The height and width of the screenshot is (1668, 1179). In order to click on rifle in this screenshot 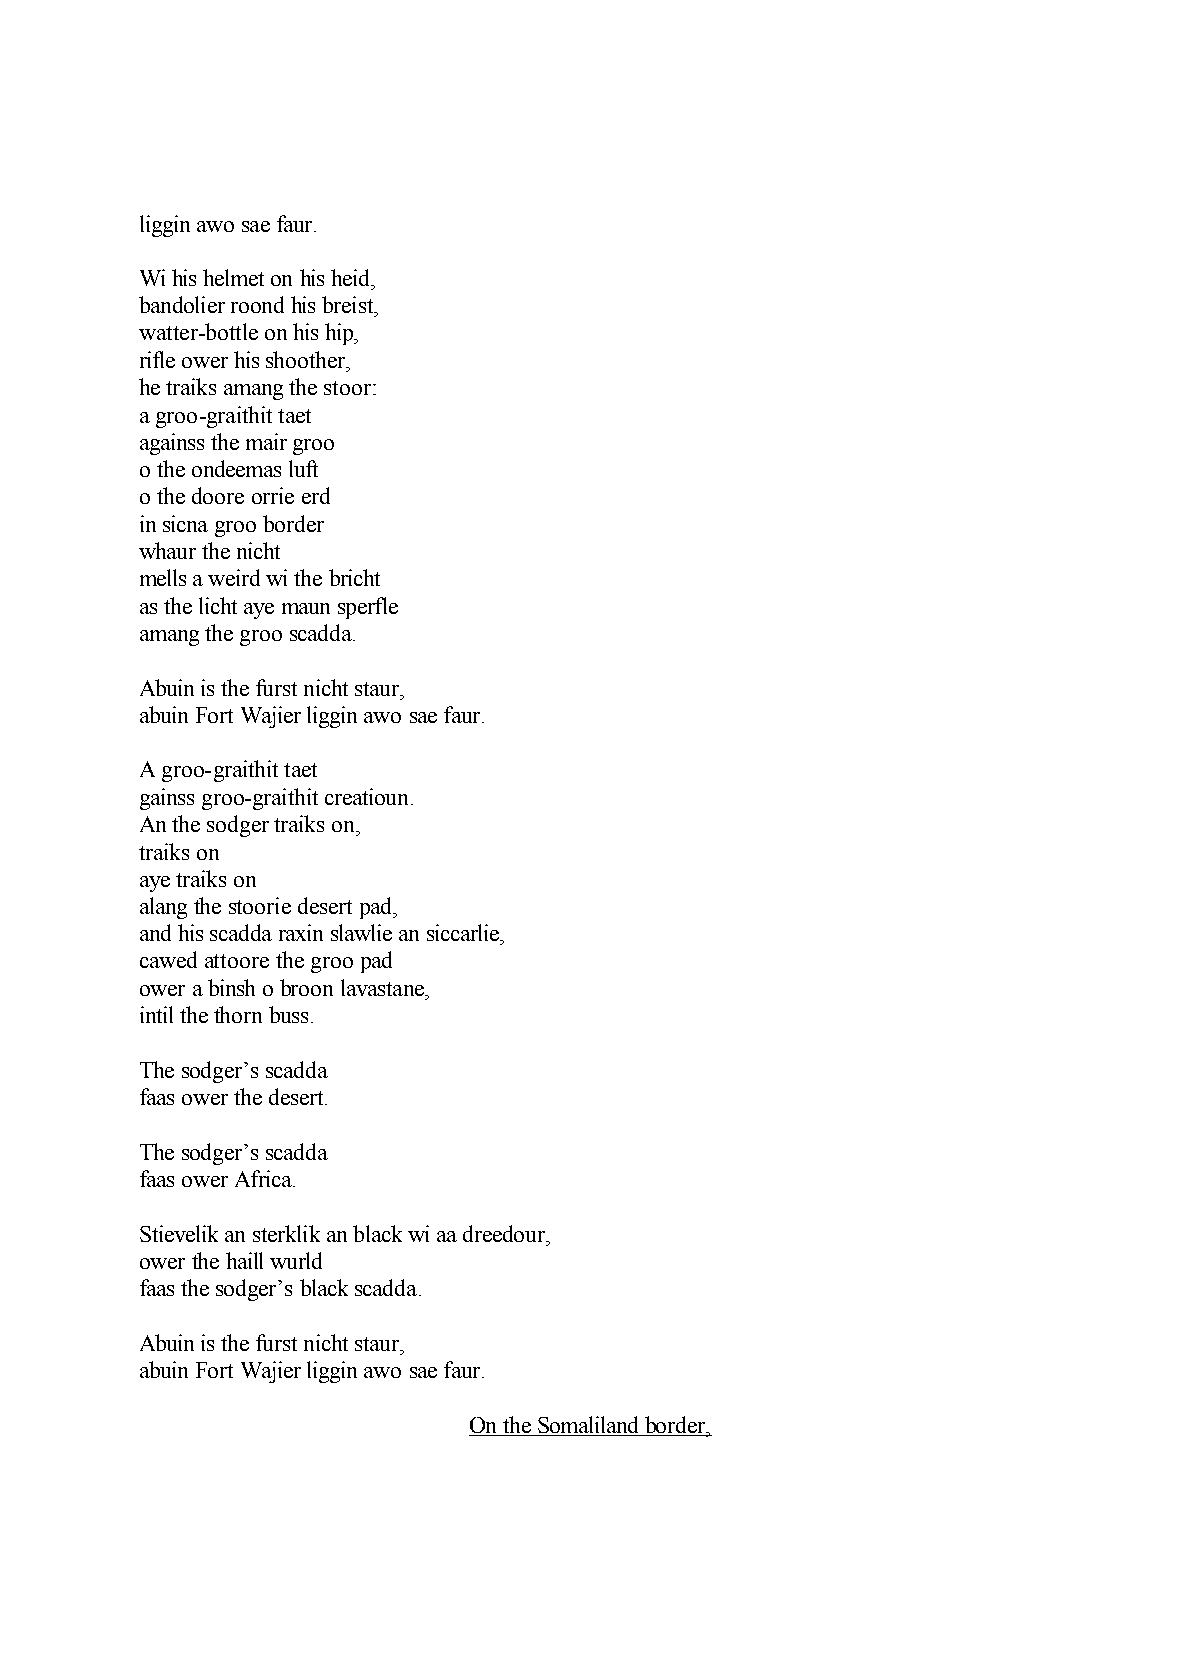, I will do `click(157, 359)`.
